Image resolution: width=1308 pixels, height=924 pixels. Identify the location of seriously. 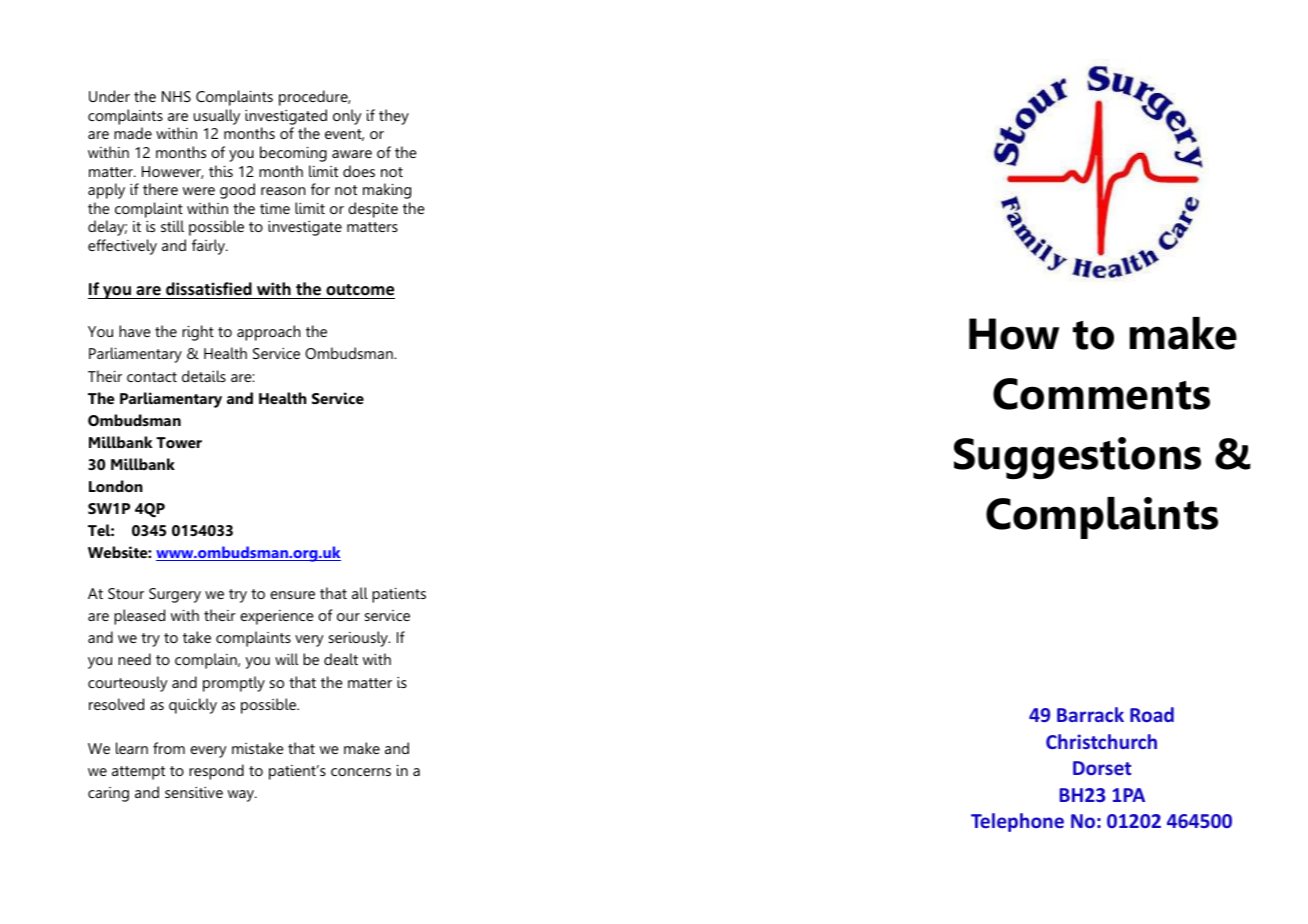
(359, 639).
